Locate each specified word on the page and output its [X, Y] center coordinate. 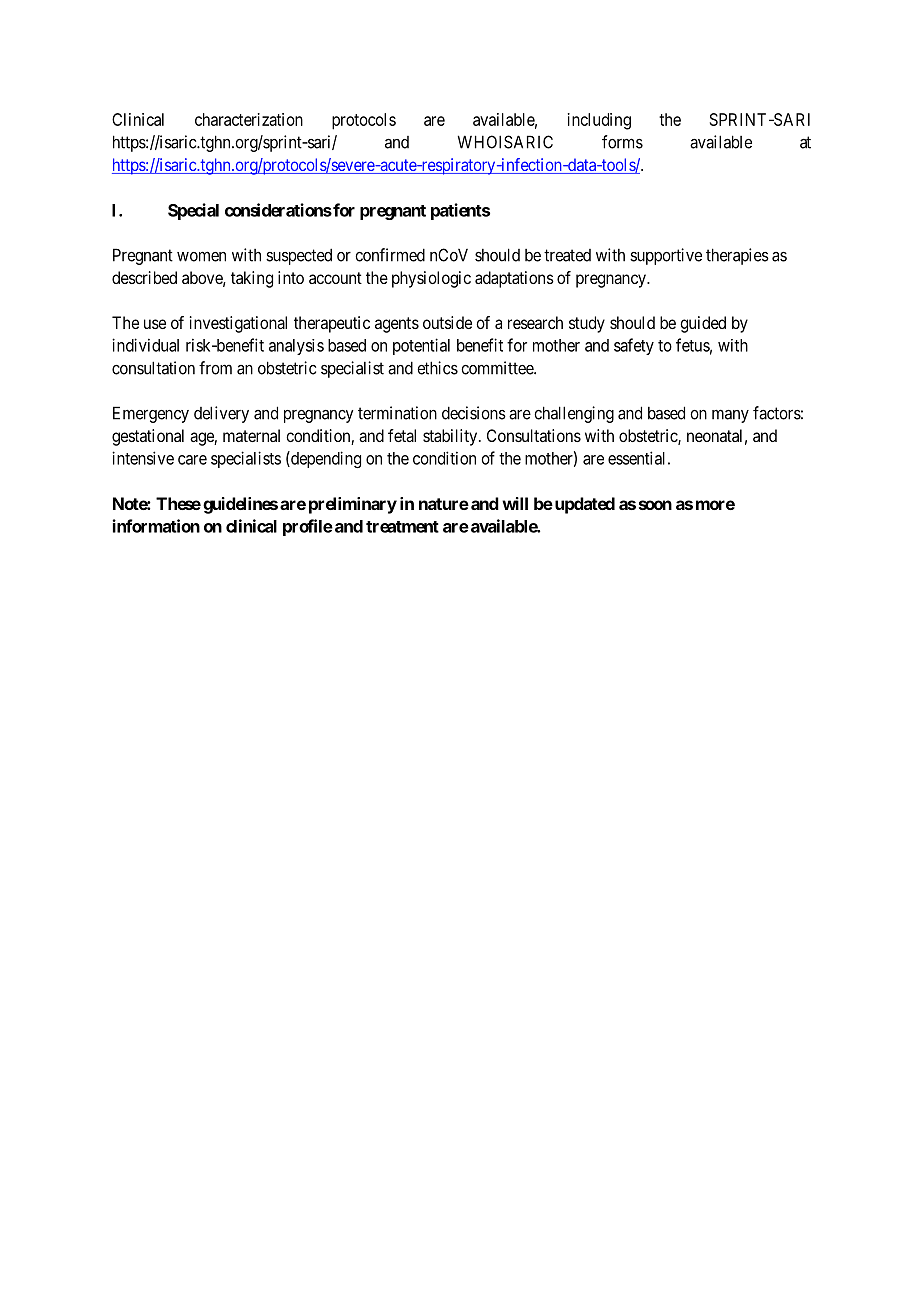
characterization [249, 119]
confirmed [390, 255]
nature [444, 504]
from [215, 368]
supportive [666, 256]
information [156, 526]
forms [622, 142]
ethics [437, 368]
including [599, 121]
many [730, 416]
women [201, 256]
